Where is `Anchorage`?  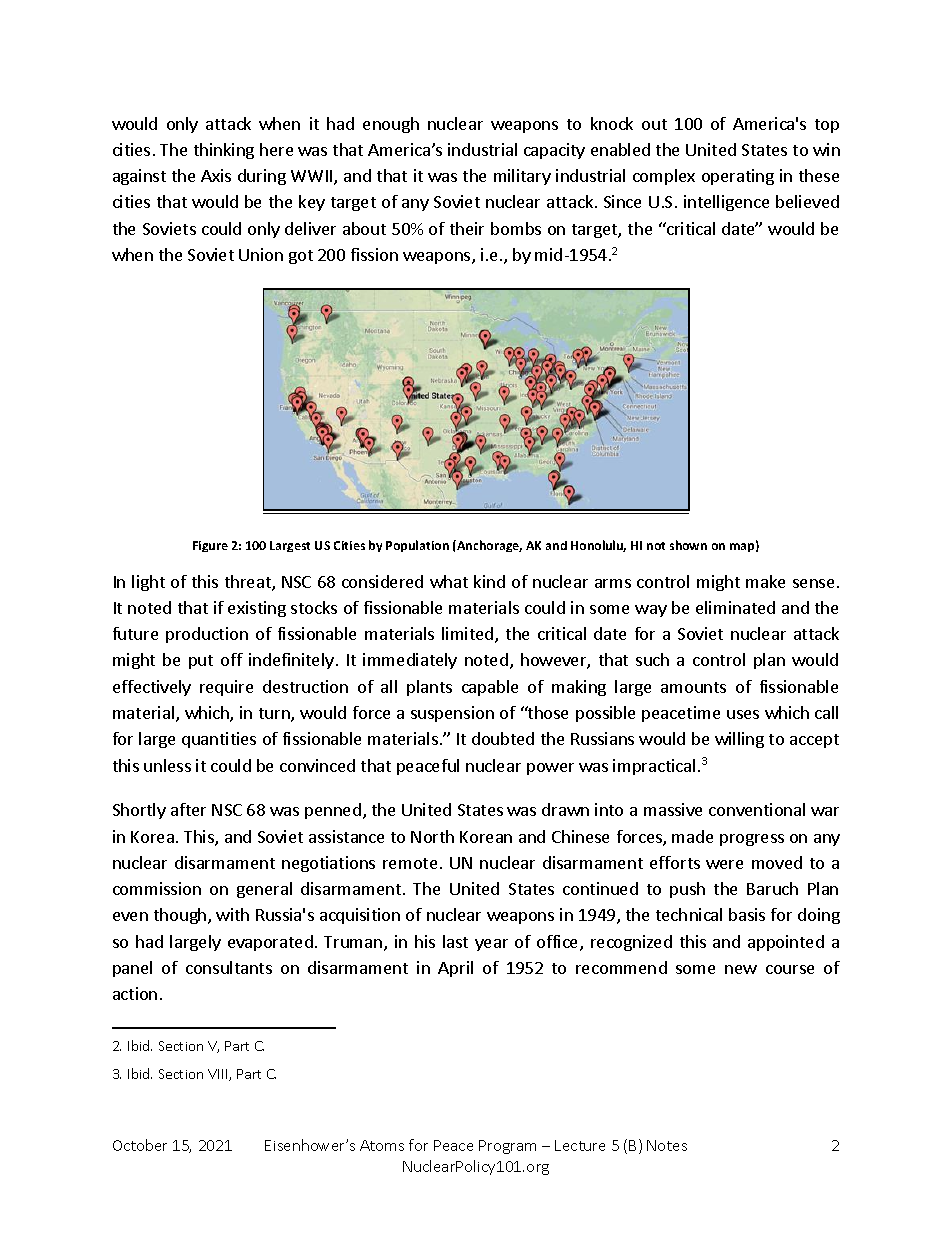
Anchorage is located at coordinates (488, 546).
